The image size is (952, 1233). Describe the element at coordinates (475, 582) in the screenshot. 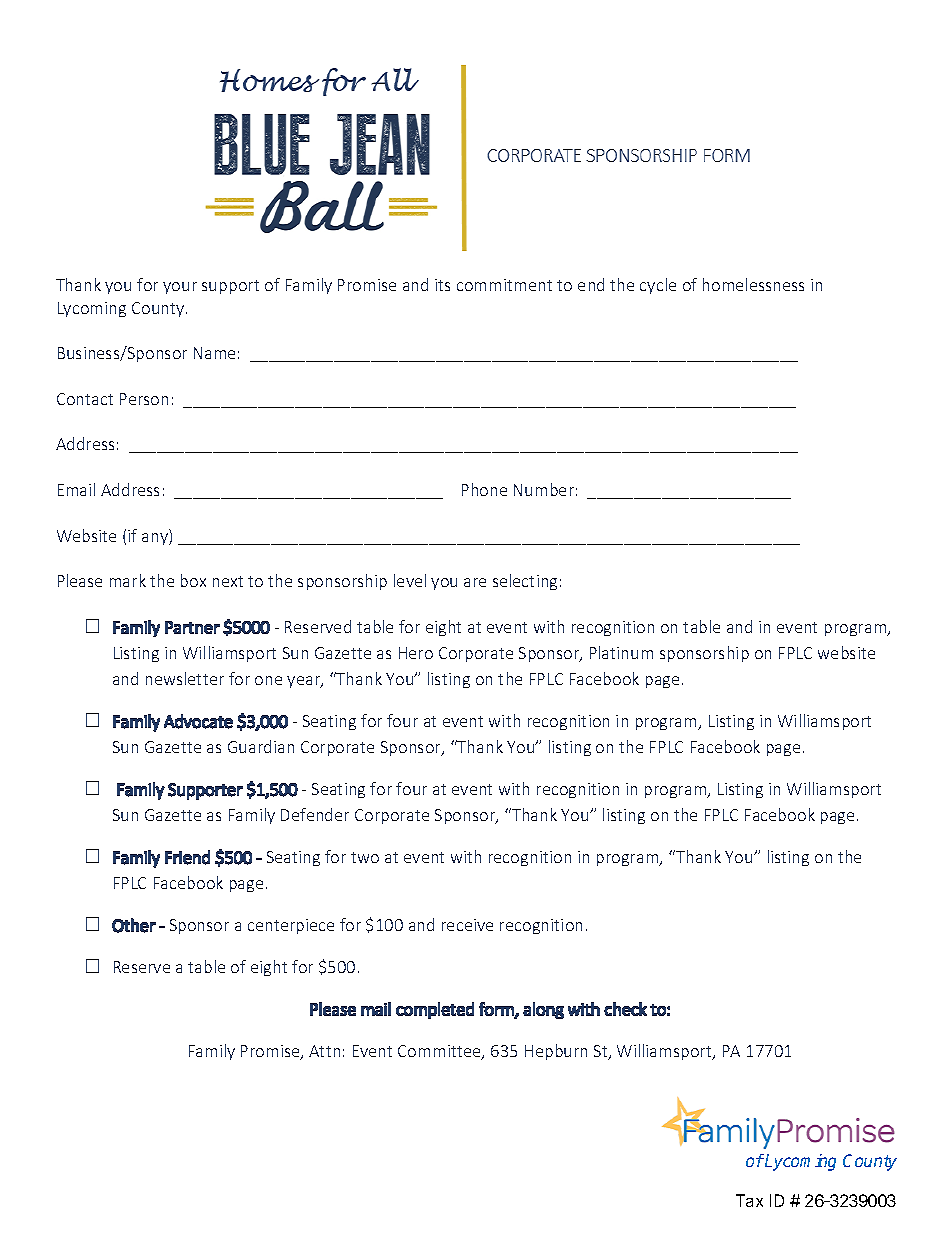

I see `are` at that location.
